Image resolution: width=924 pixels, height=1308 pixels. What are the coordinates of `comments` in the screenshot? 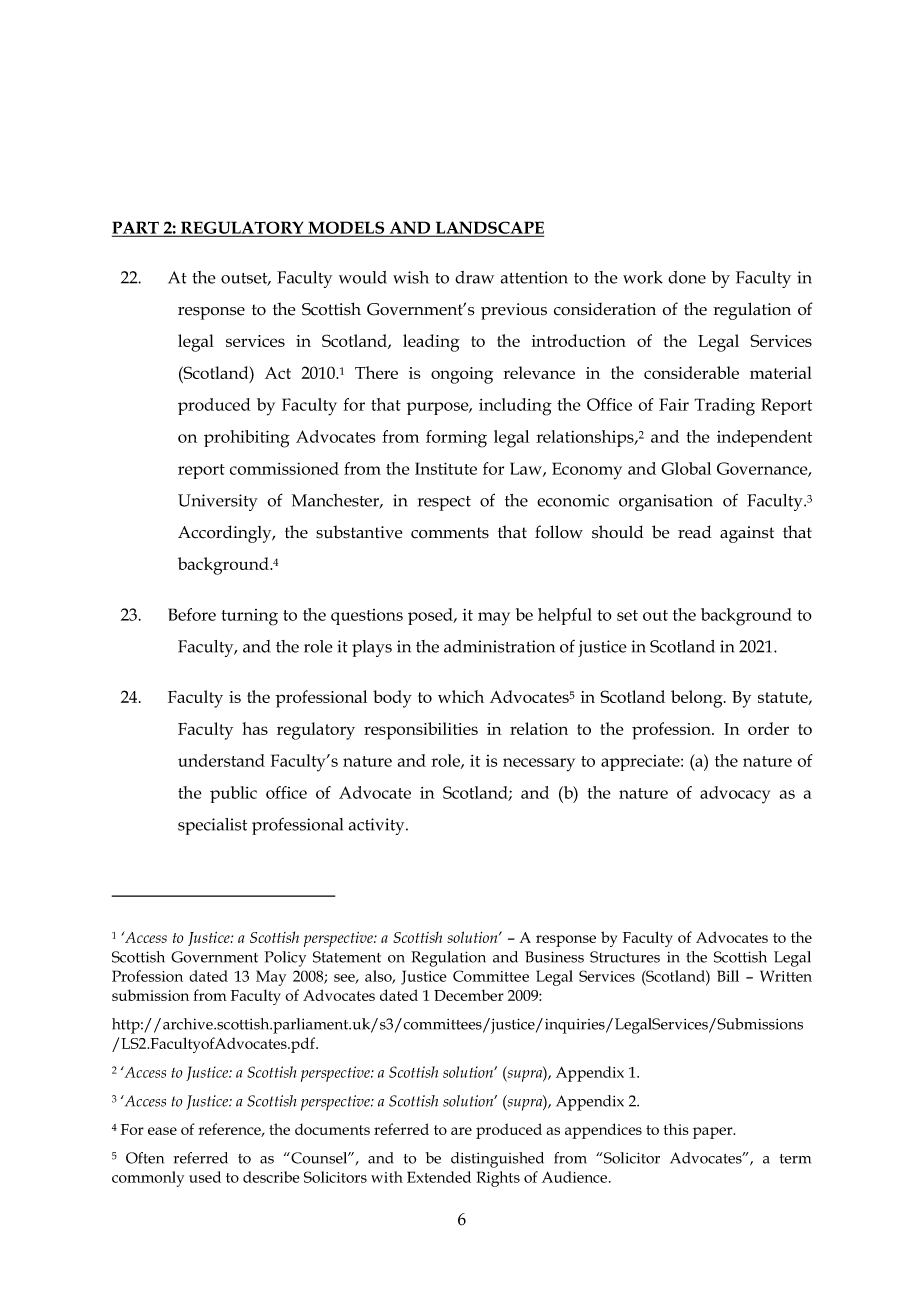 It's located at (450, 533).
